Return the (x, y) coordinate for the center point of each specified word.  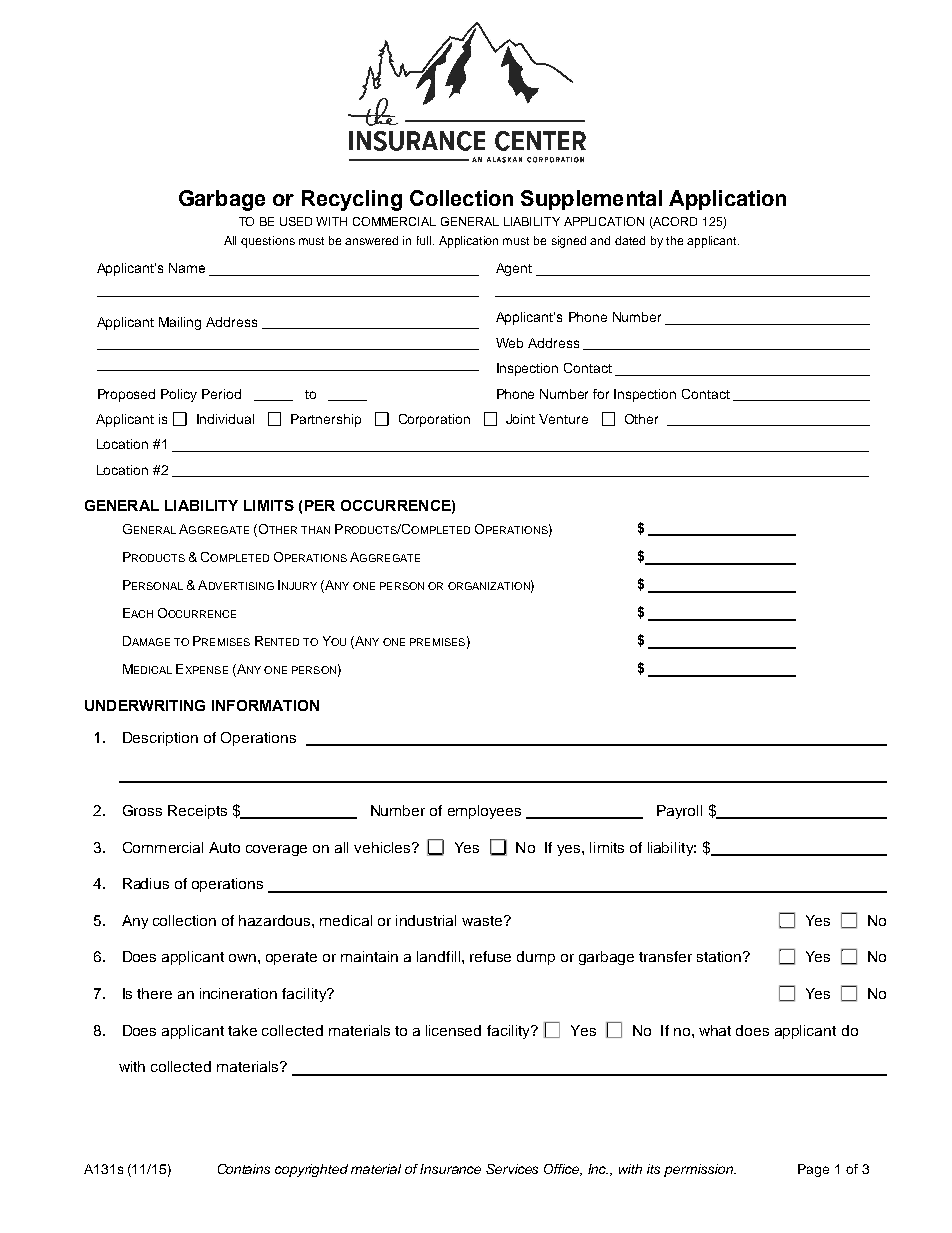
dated (630, 240)
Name (187, 268)
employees (484, 812)
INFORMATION (265, 705)
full (425, 240)
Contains (244, 1169)
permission (699, 1170)
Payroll (679, 812)
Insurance (450, 1169)
